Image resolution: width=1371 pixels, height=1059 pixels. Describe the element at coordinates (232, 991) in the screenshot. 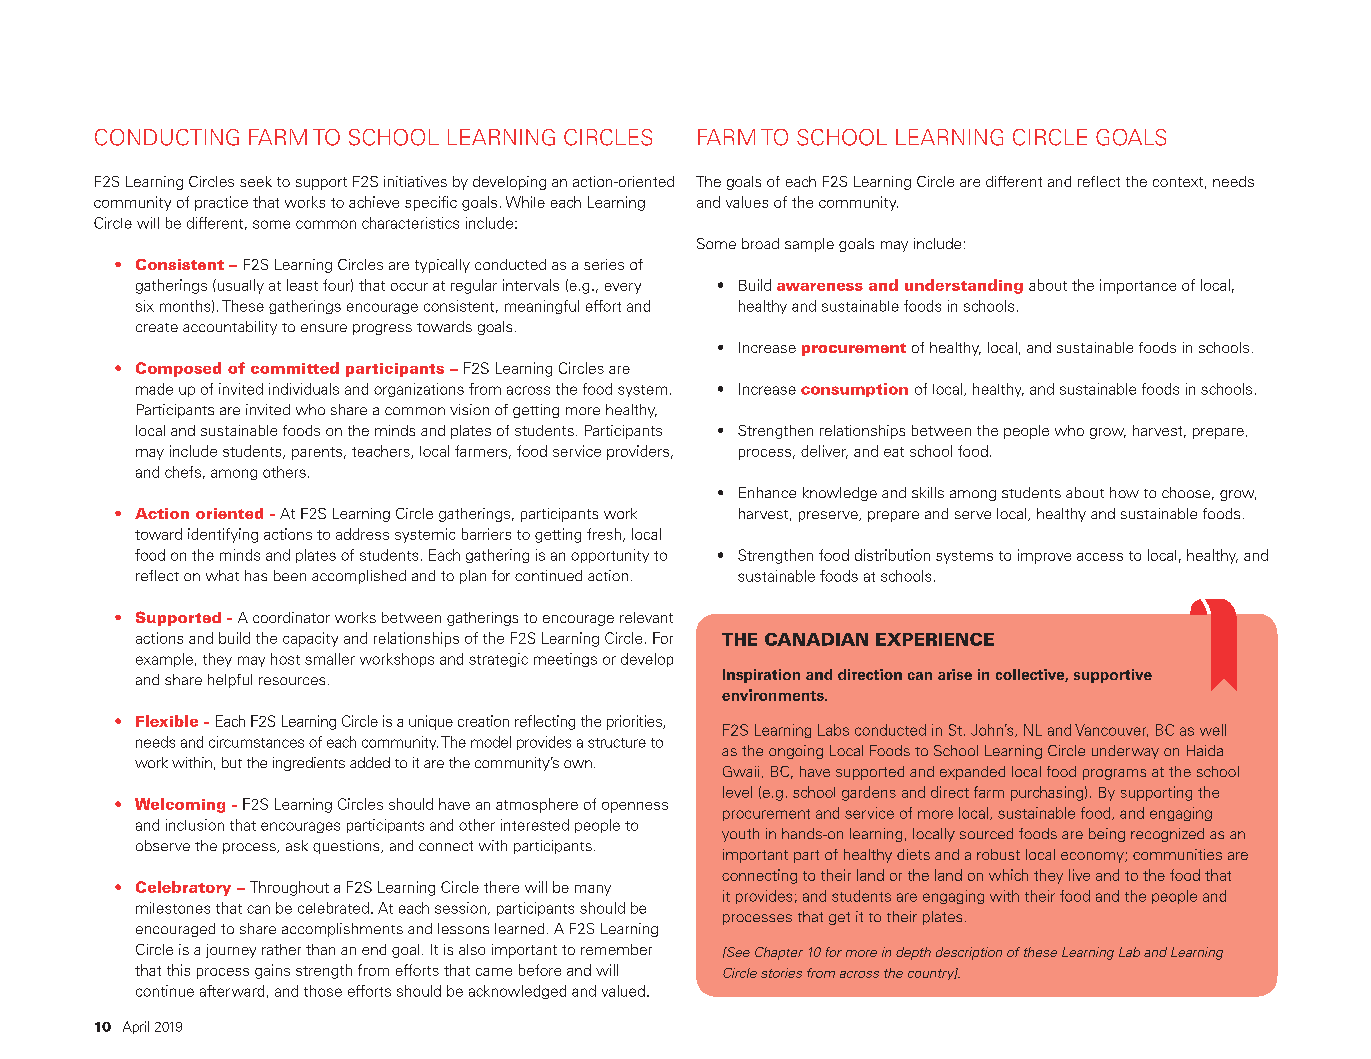

I see `afterward` at that location.
